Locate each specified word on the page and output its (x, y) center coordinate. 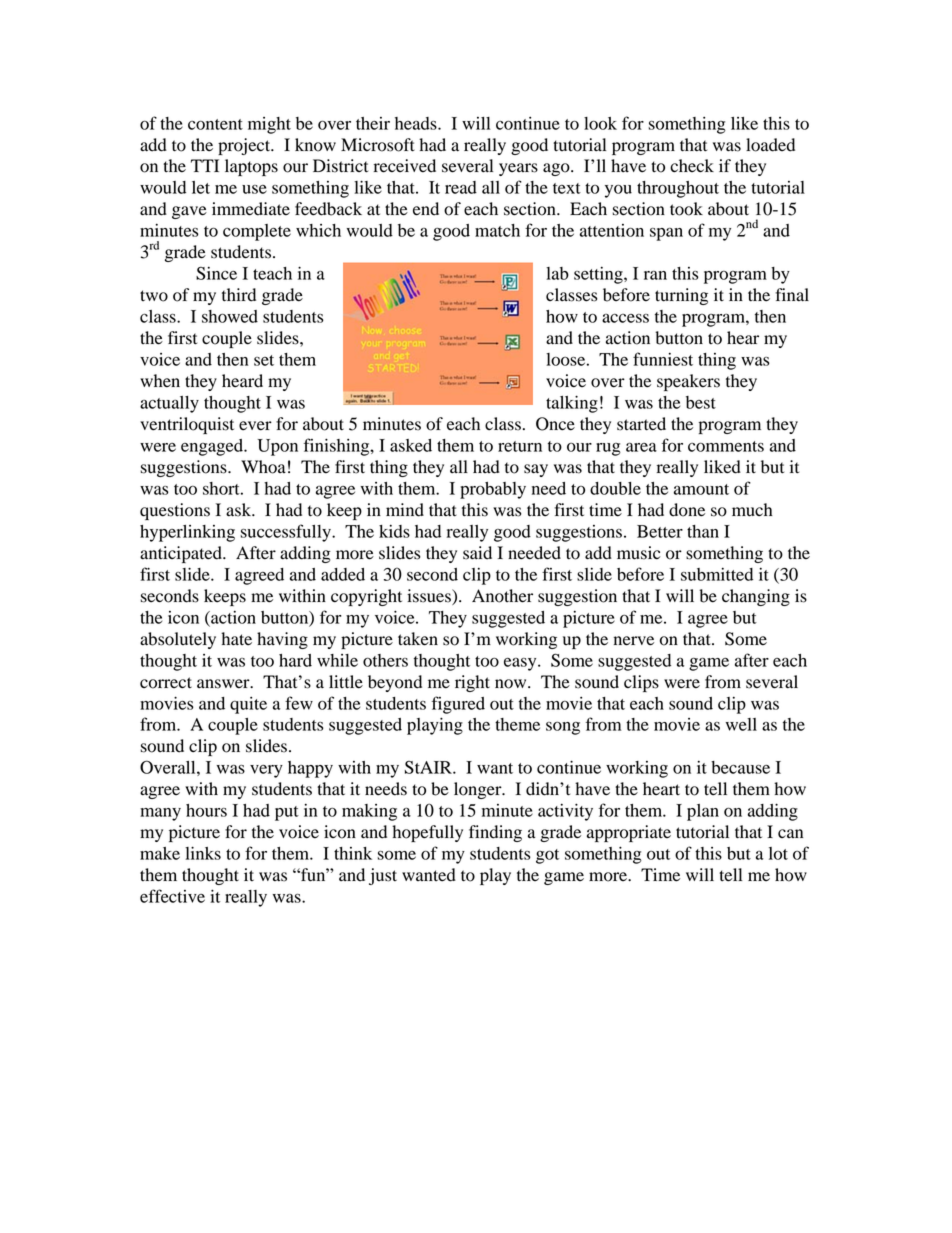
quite (248, 705)
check (692, 165)
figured (458, 705)
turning (681, 296)
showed (230, 316)
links (203, 853)
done (687, 510)
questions (175, 511)
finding (495, 833)
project (245, 146)
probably (493, 490)
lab (557, 273)
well (741, 724)
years (518, 169)
